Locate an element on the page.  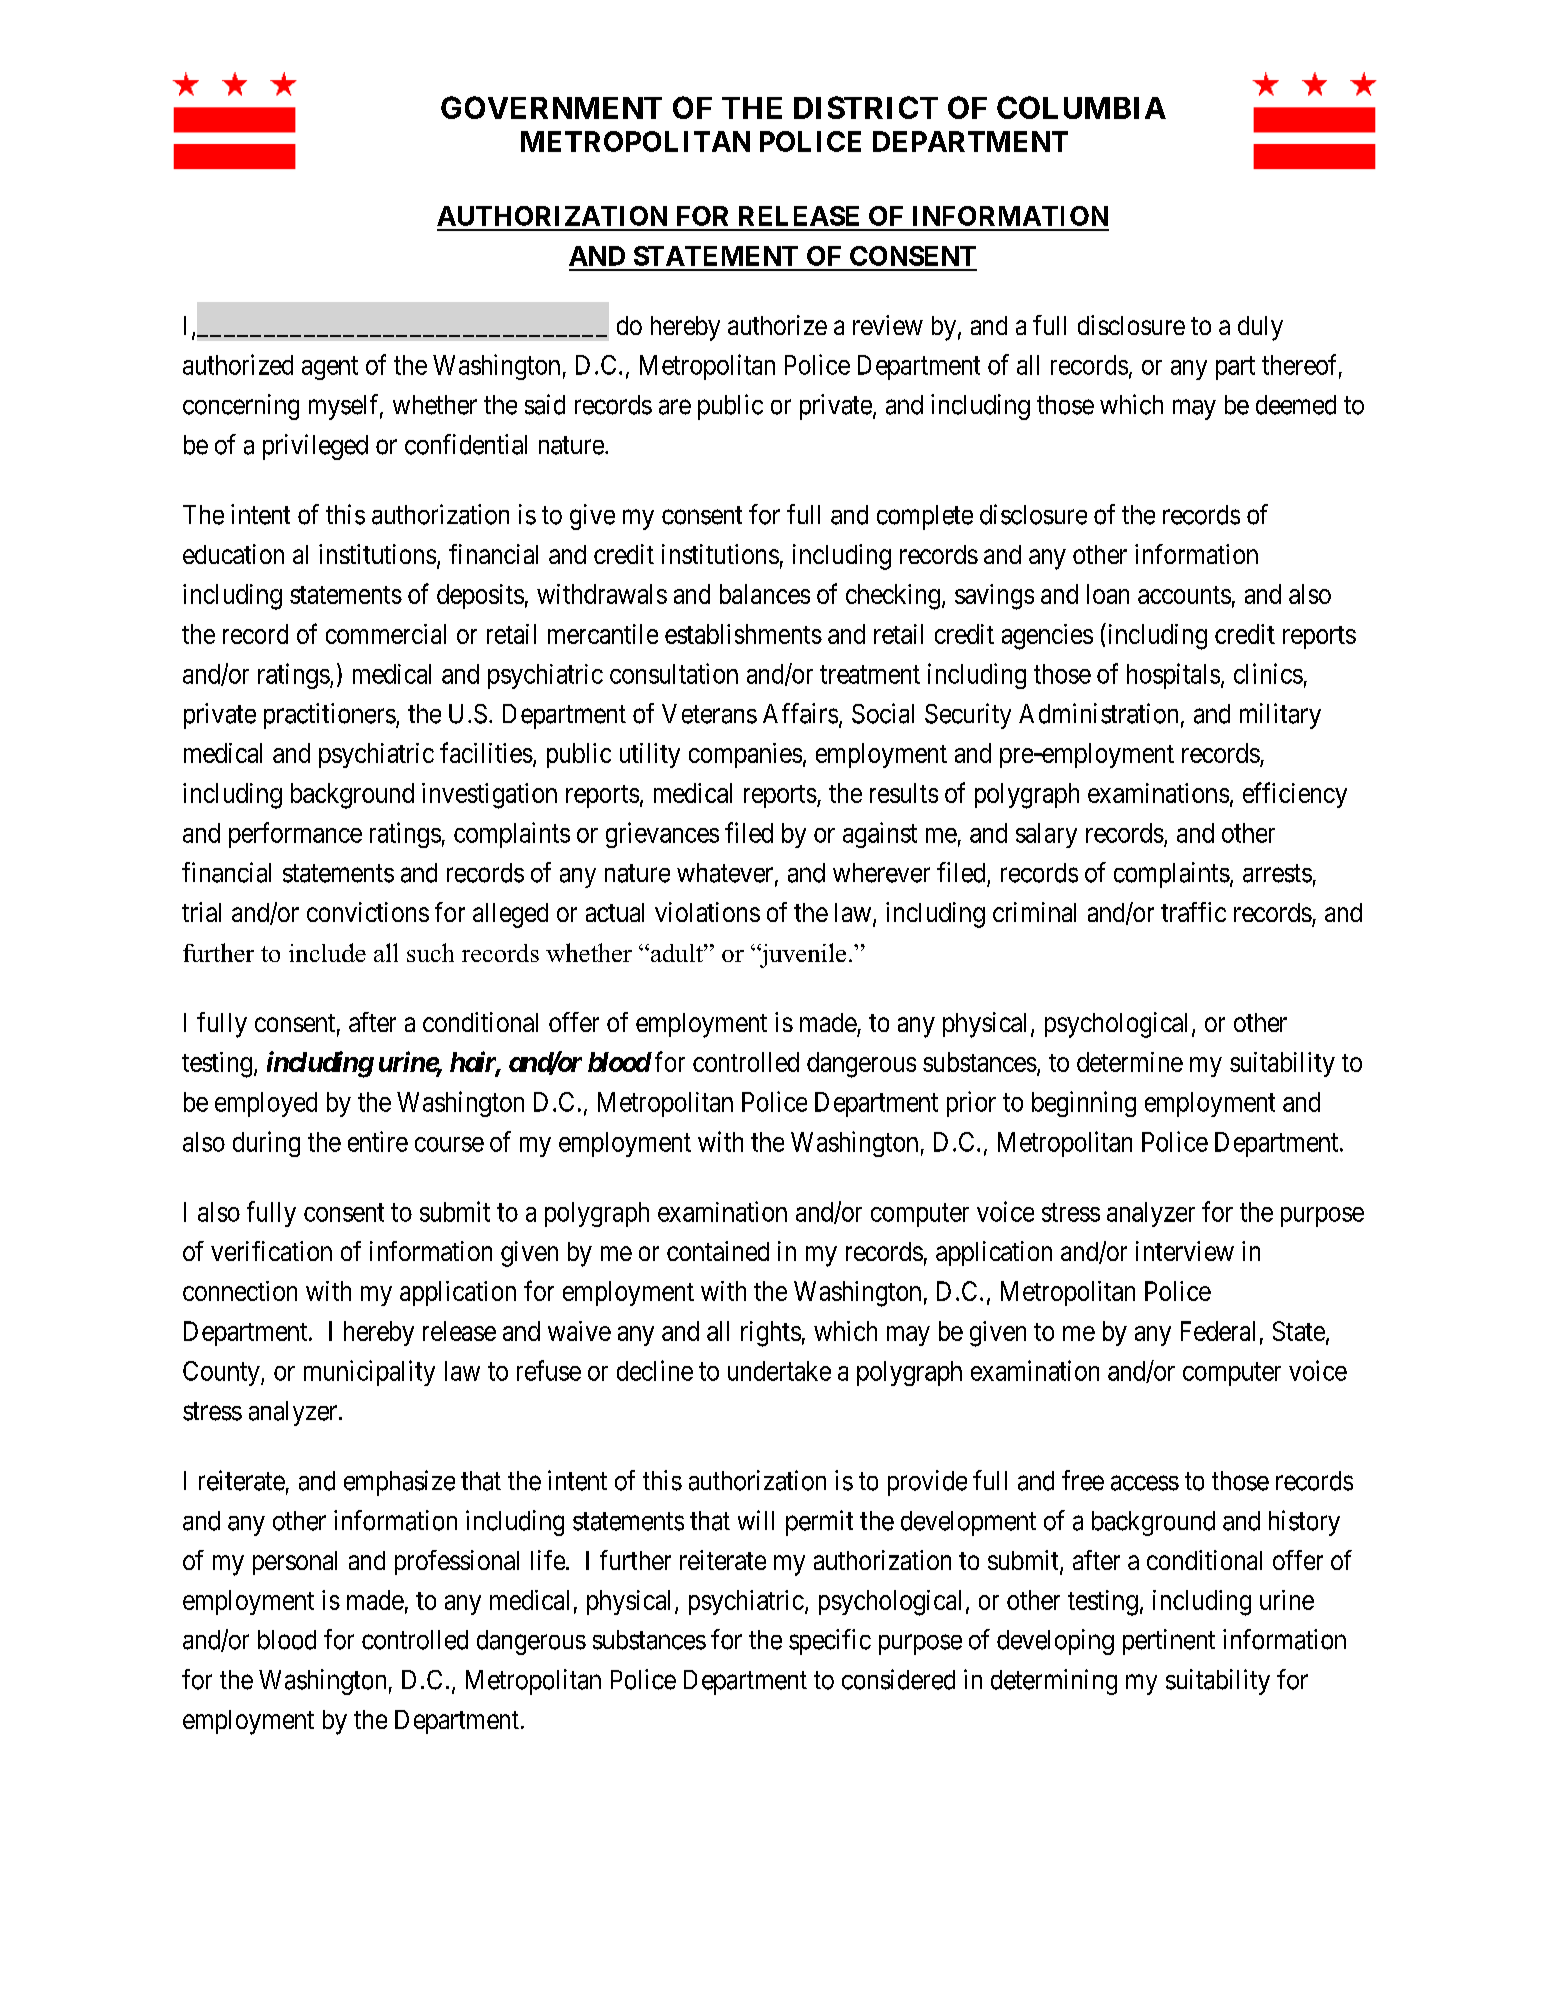
practitioners is located at coordinates (330, 716).
